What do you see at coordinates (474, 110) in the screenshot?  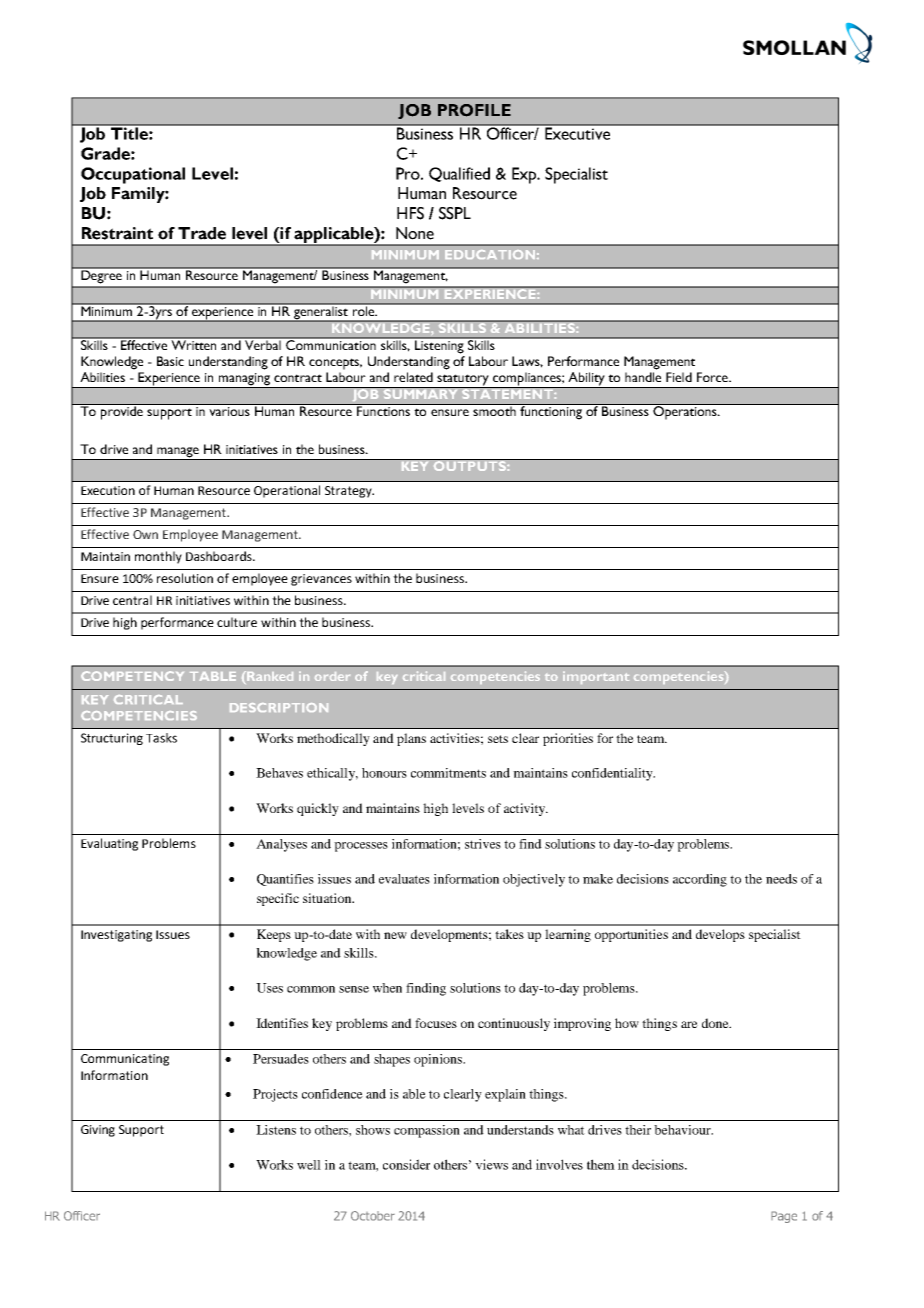 I see `PROFILE` at bounding box center [474, 110].
